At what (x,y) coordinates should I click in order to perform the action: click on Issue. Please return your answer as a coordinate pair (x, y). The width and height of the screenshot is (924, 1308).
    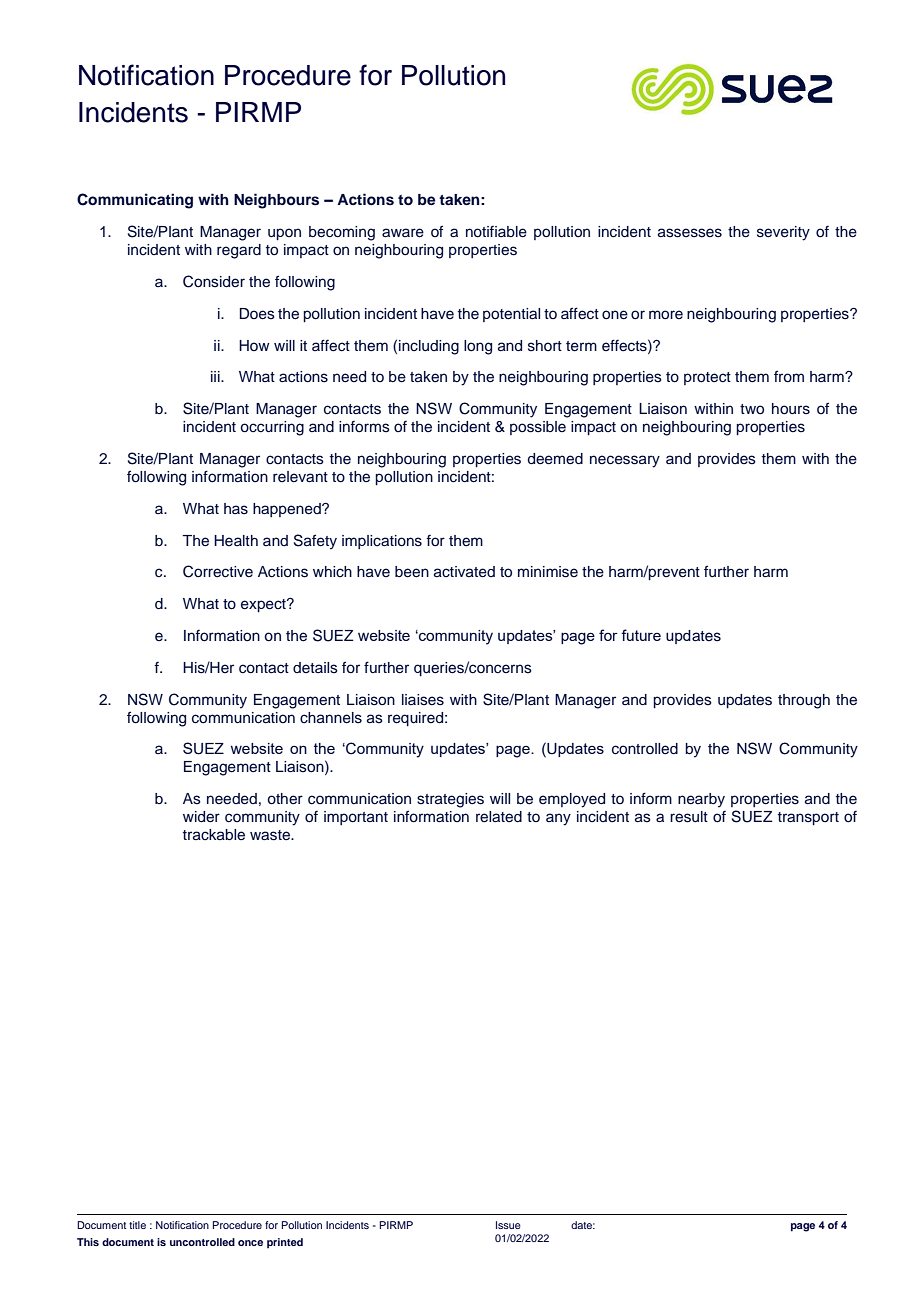
    Looking at the image, I should click on (508, 1225).
